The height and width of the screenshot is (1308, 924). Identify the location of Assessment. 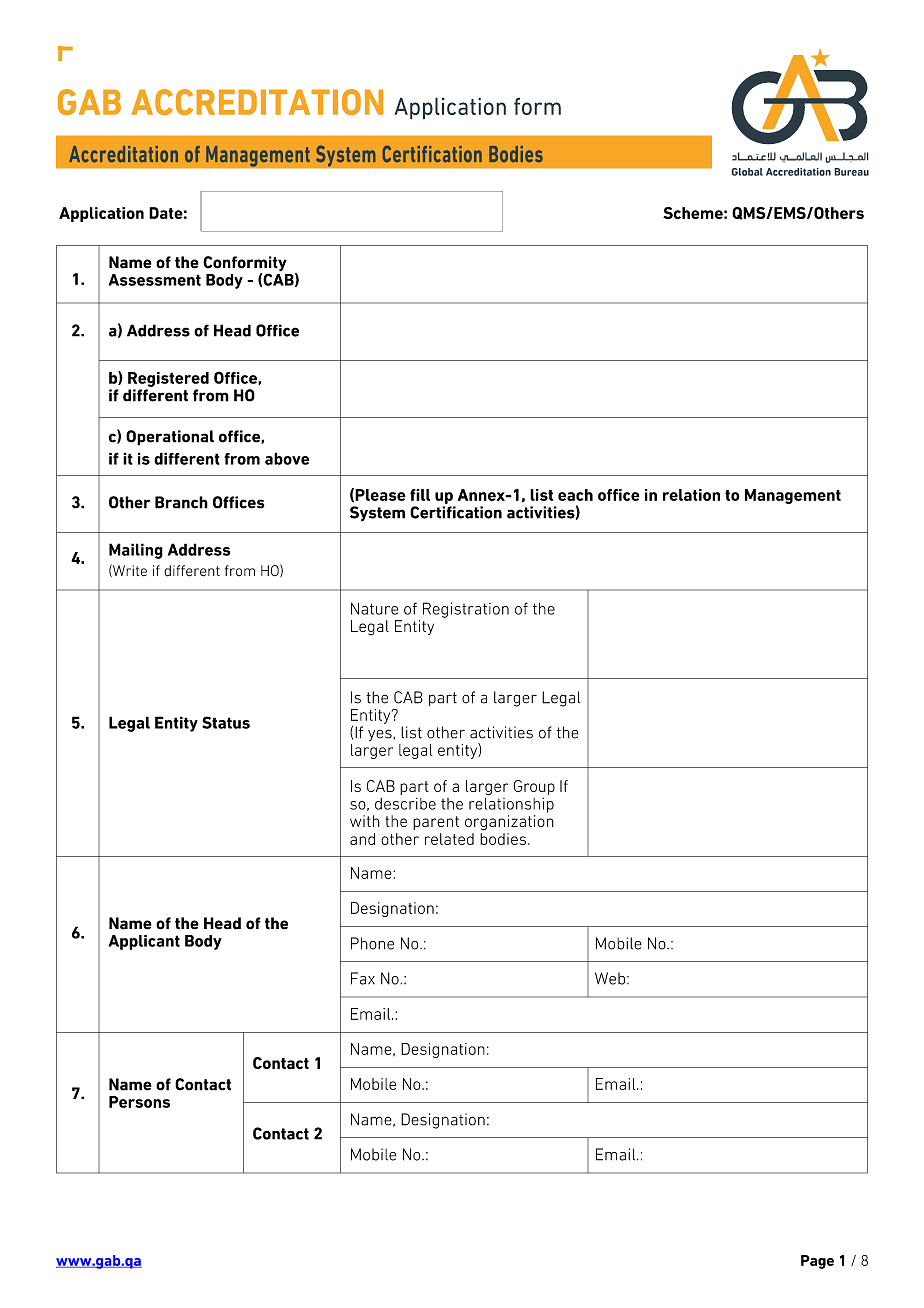
(155, 280).
